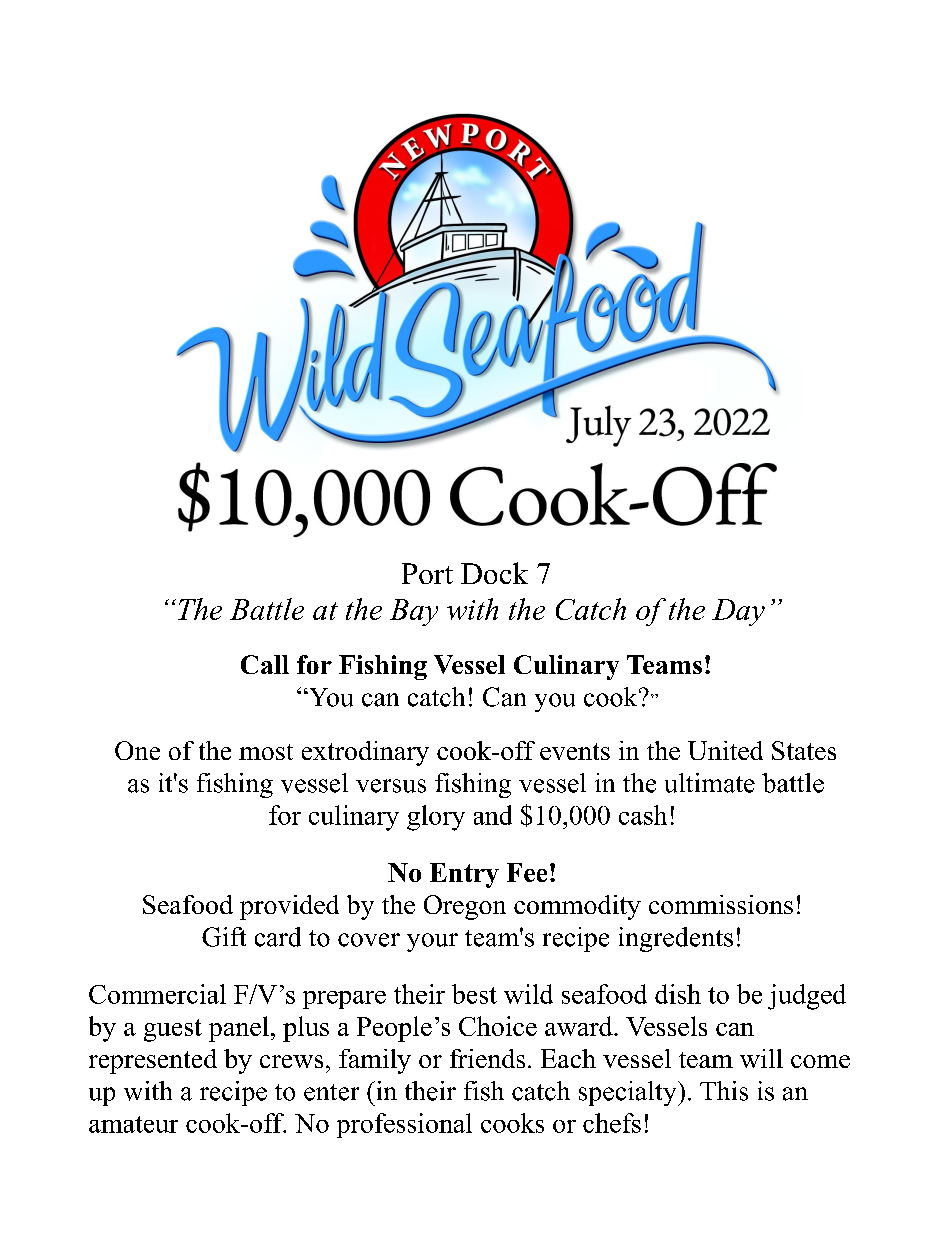  I want to click on Call, so click(265, 664).
